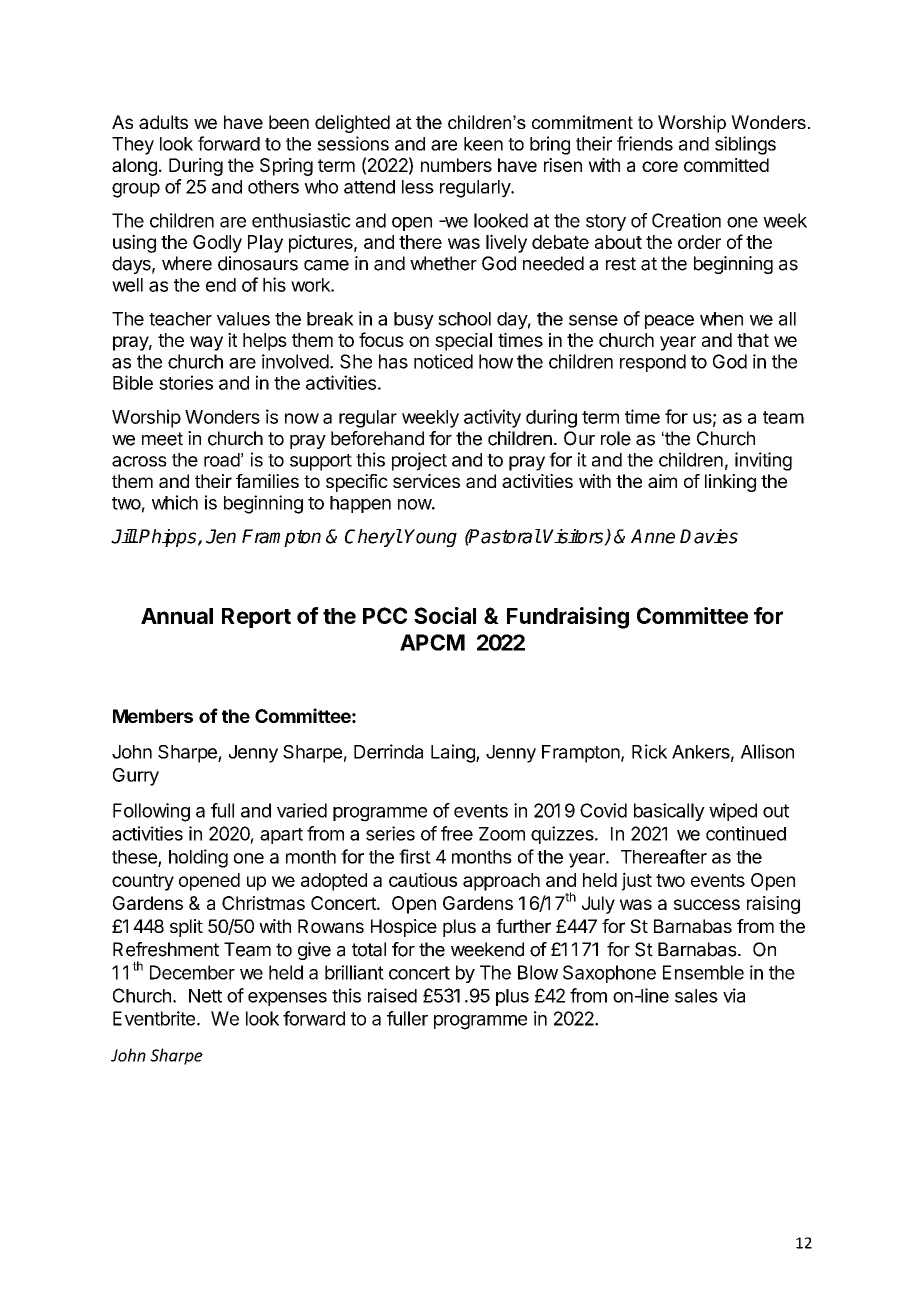 The image size is (924, 1308). What do you see at coordinates (177, 616) in the screenshot?
I see `Annual` at bounding box center [177, 616].
